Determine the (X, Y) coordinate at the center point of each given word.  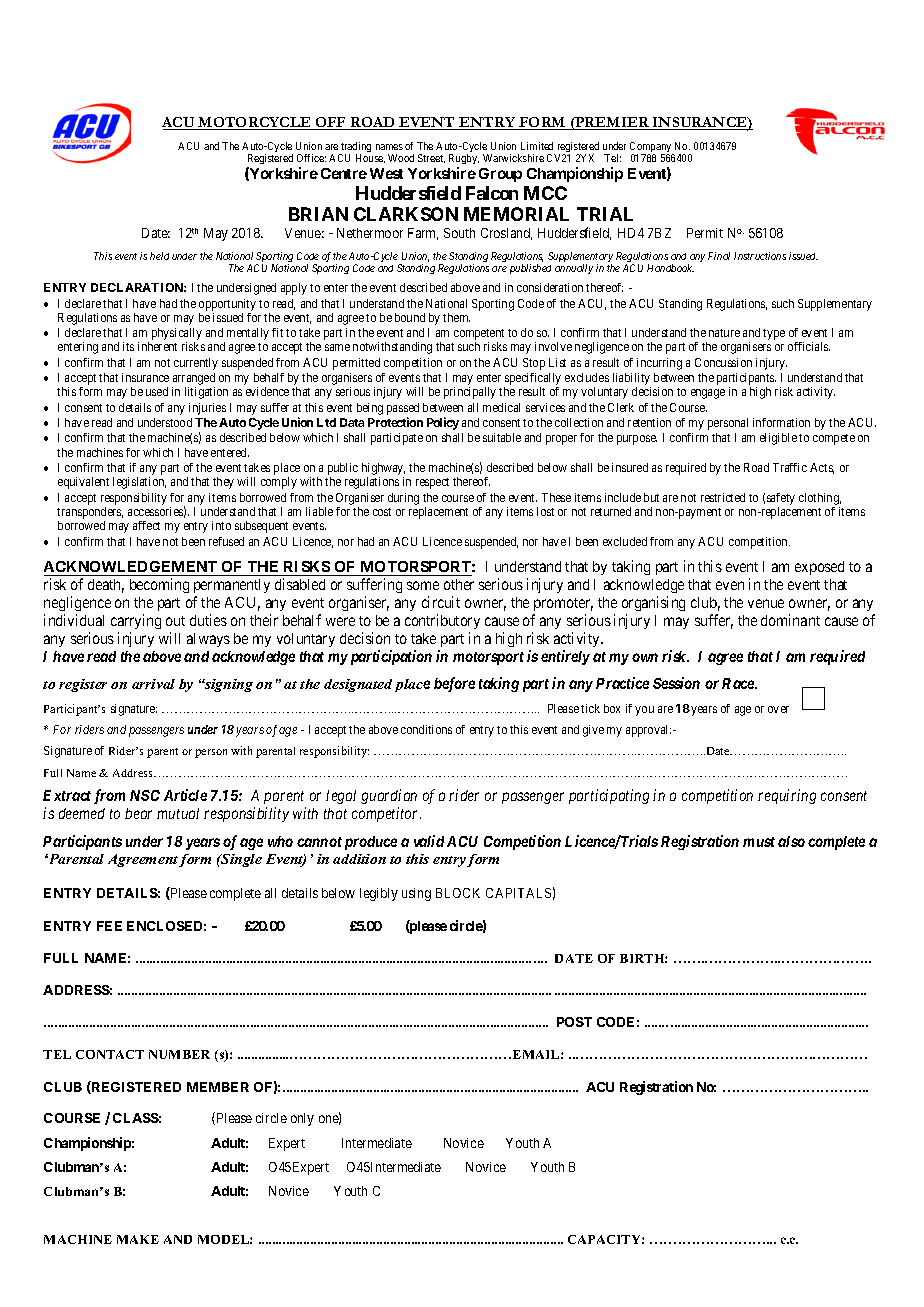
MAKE (138, 1239)
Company (652, 148)
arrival (153, 684)
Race (739, 683)
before (454, 684)
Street (431, 158)
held (159, 256)
